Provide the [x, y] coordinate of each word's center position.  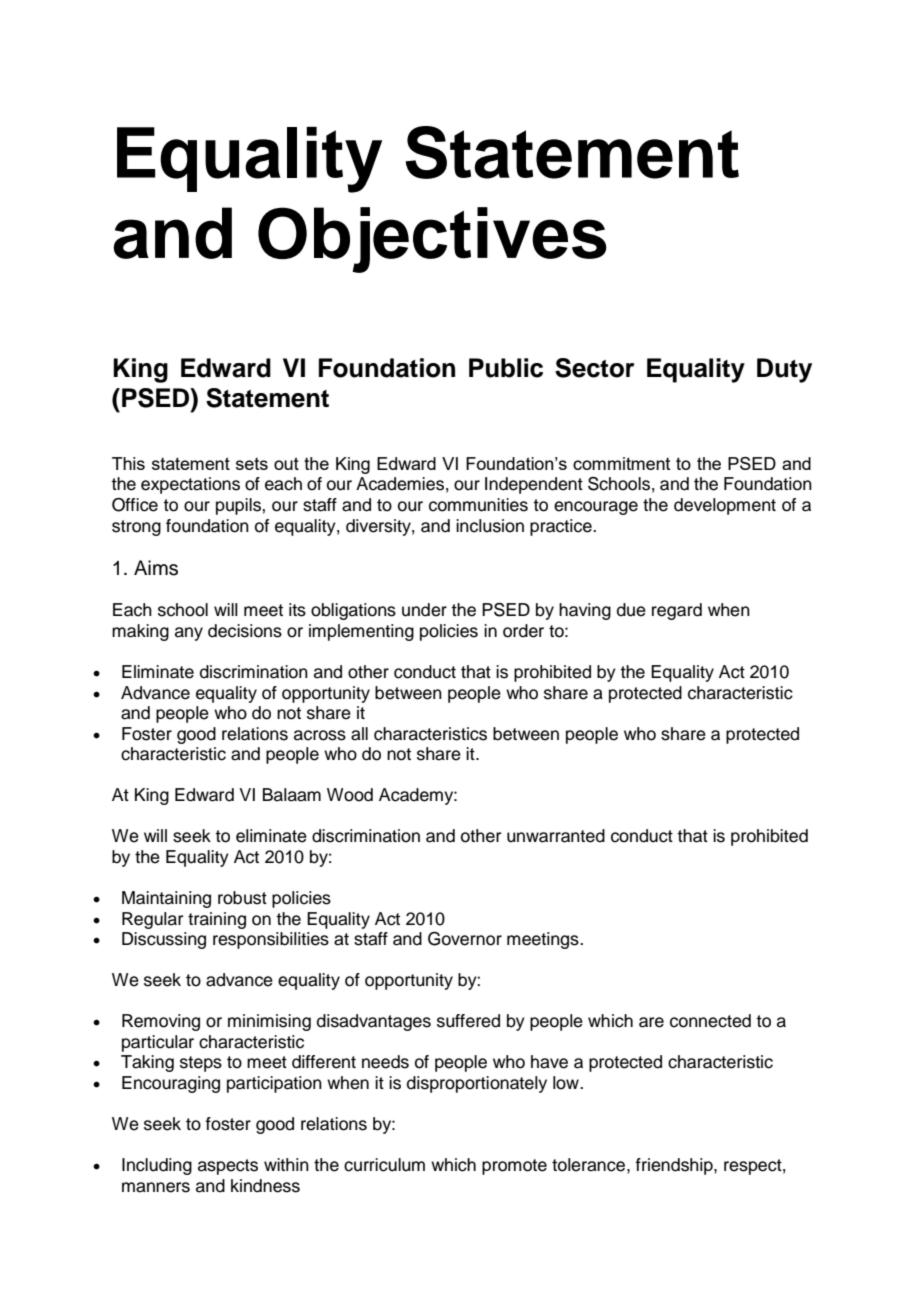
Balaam [292, 795]
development [725, 506]
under [424, 610]
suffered [468, 1021]
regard [677, 611]
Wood [350, 795]
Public [506, 368]
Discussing [164, 940]
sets [252, 464]
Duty [784, 370]
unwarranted [556, 836]
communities [478, 505]
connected [710, 1021]
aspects [228, 1167]
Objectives [432, 240]
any [189, 634]
